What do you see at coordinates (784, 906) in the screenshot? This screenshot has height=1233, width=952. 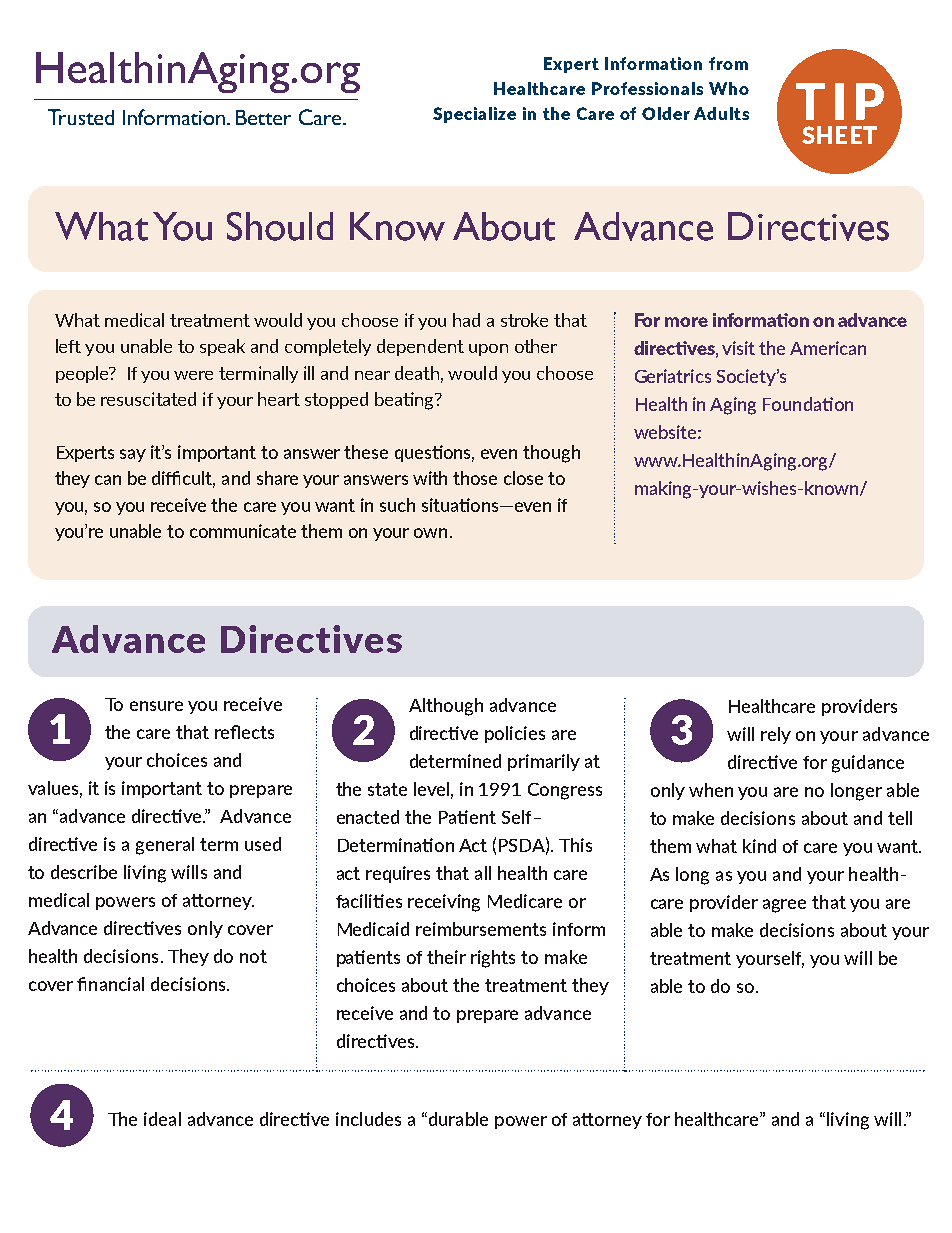 I see `agree` at bounding box center [784, 906].
